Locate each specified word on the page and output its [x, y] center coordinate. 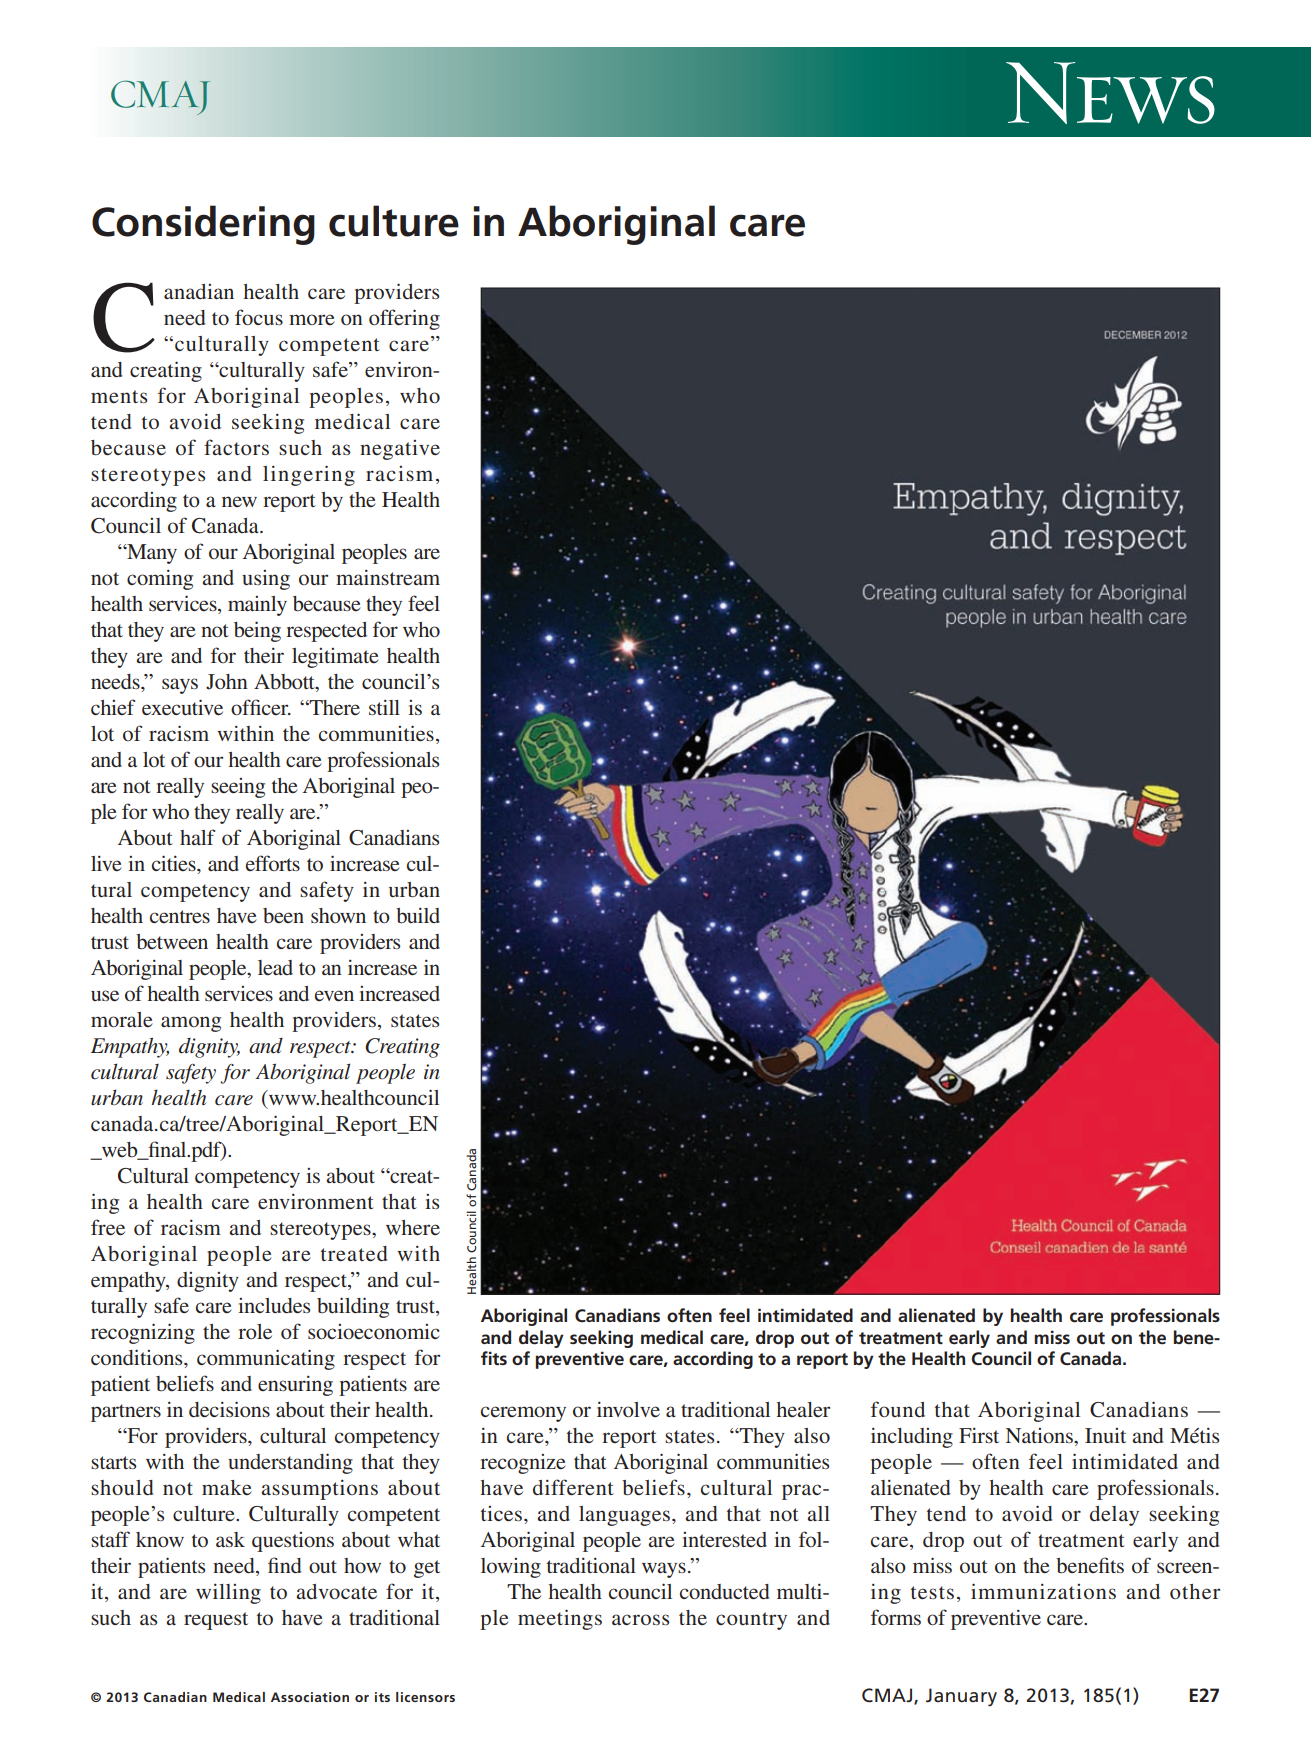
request [216, 1621]
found [898, 1409]
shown [338, 915]
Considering [203, 225]
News [1110, 93]
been [283, 915]
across [640, 1619]
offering [404, 319]
